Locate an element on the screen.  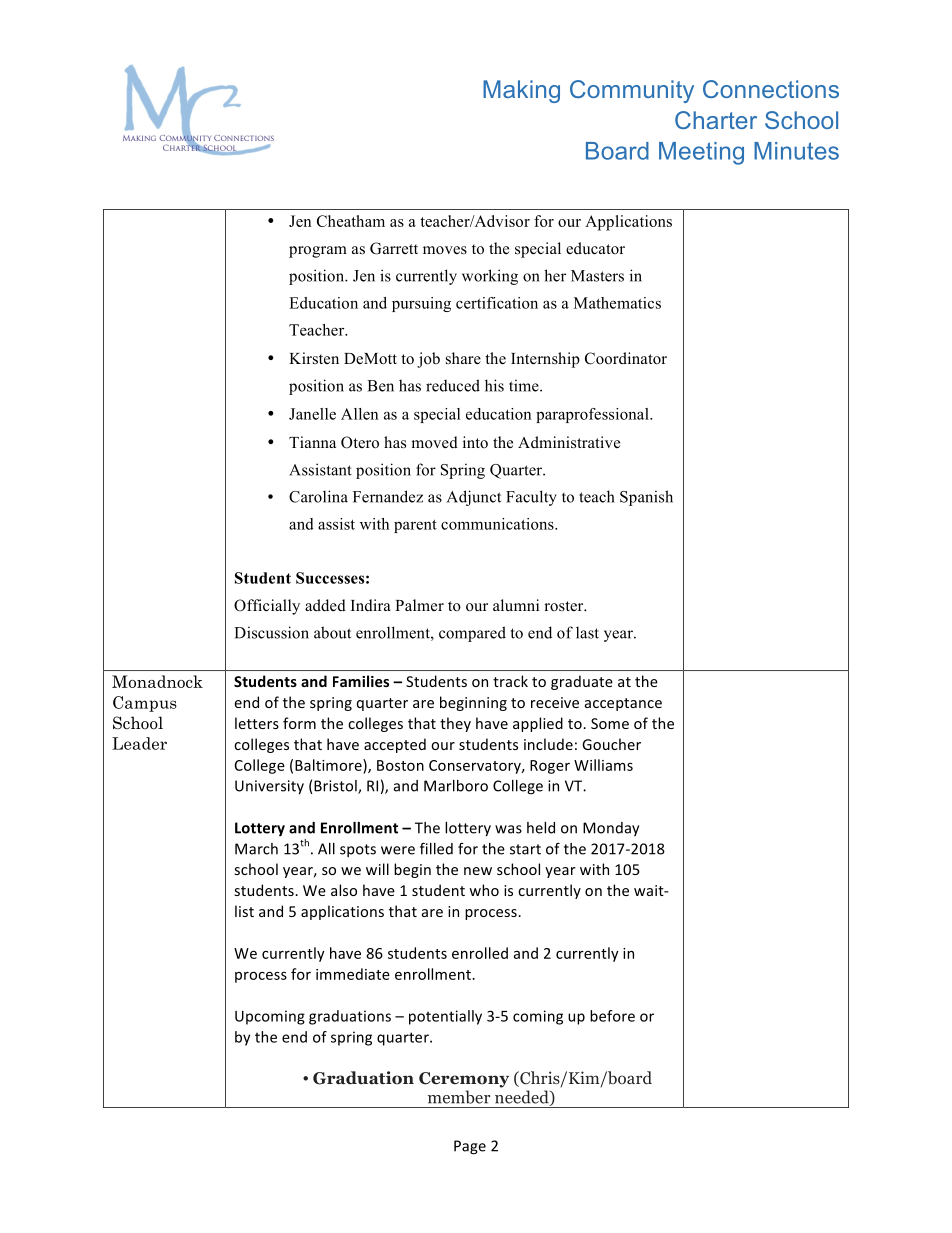
member is located at coordinates (459, 1097).
